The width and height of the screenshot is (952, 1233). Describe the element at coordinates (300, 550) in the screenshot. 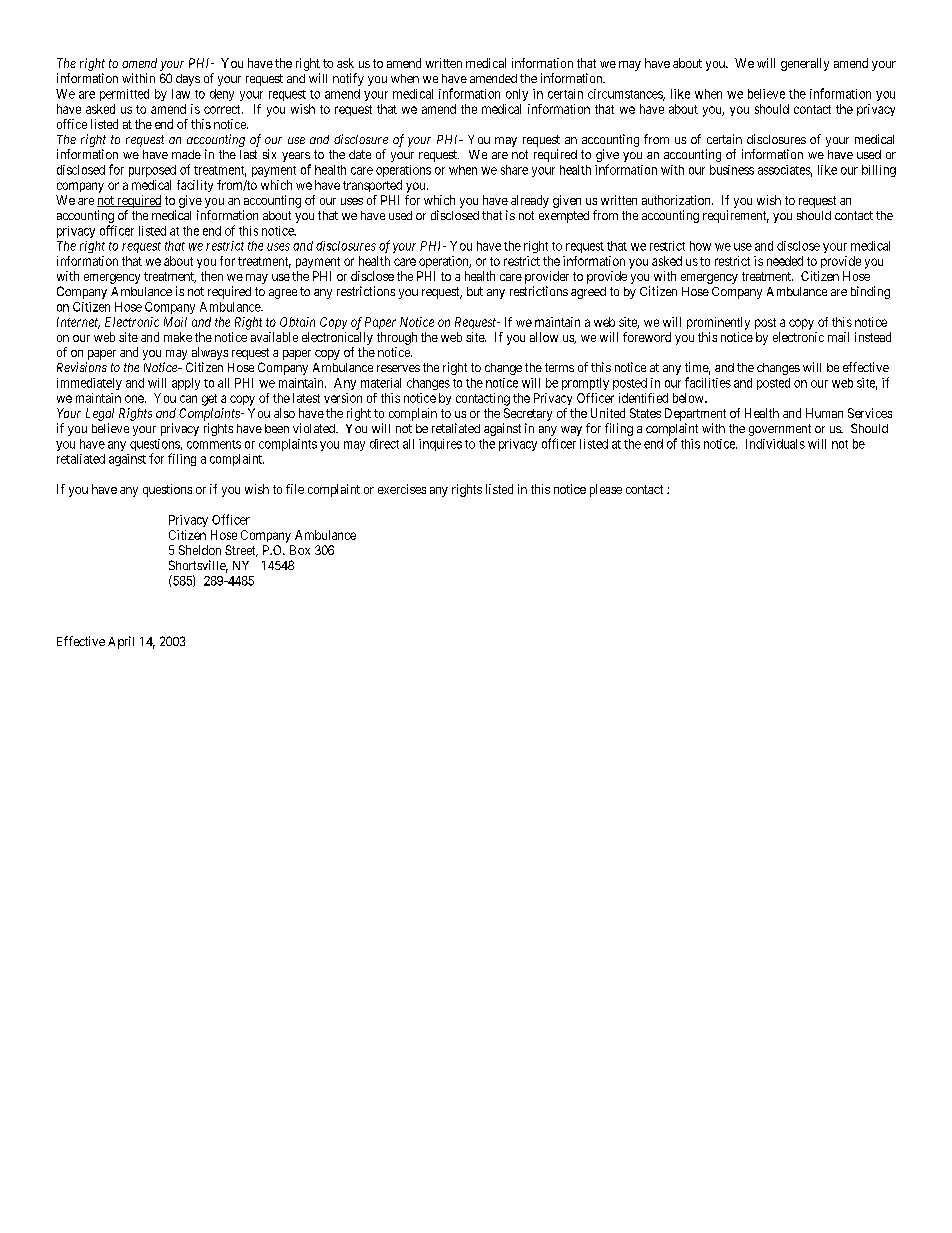

I see `Box` at that location.
